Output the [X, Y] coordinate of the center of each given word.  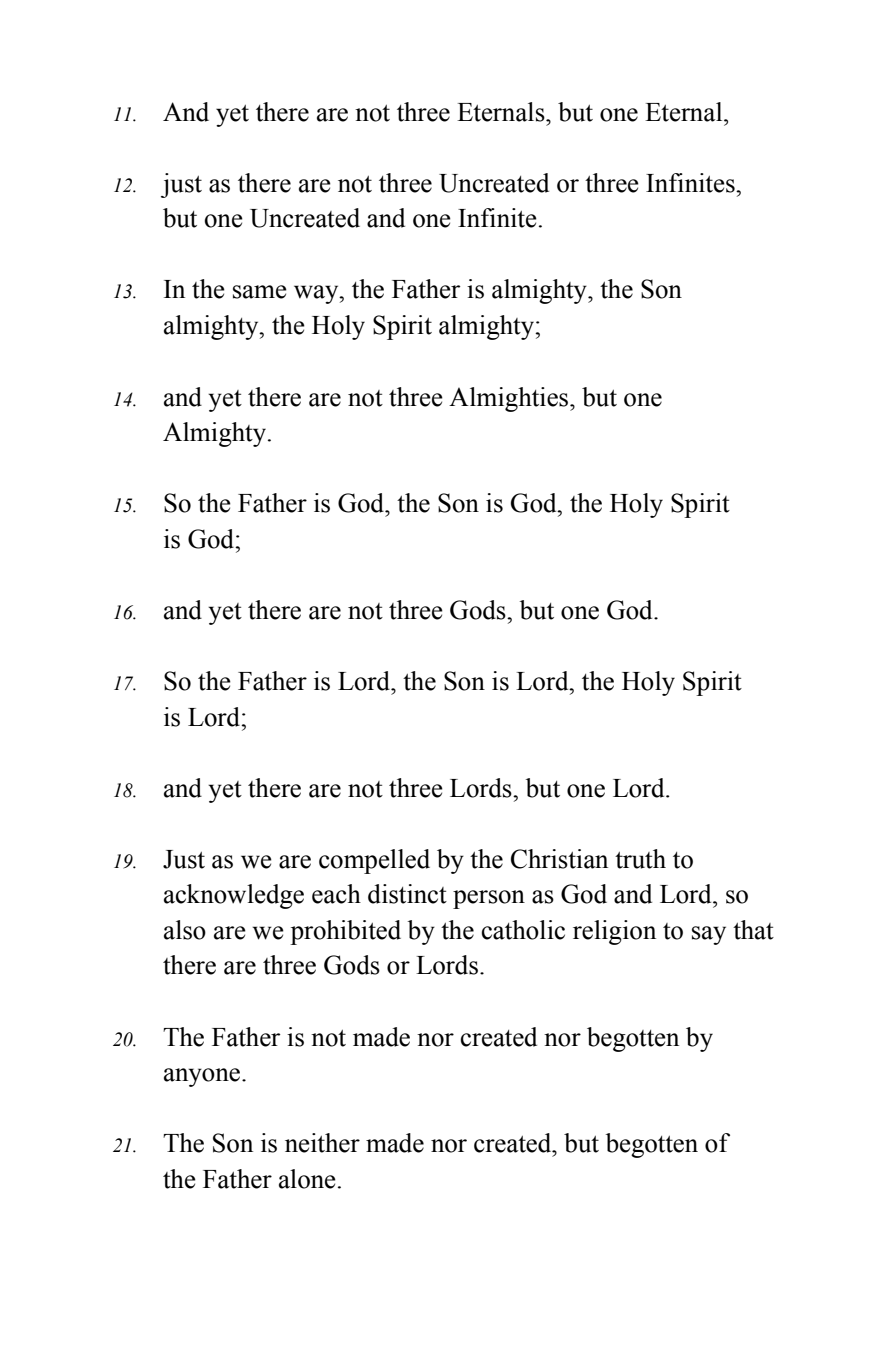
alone [307, 1179]
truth [640, 859]
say [709, 935]
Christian [559, 859]
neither [322, 1143]
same [260, 292]
